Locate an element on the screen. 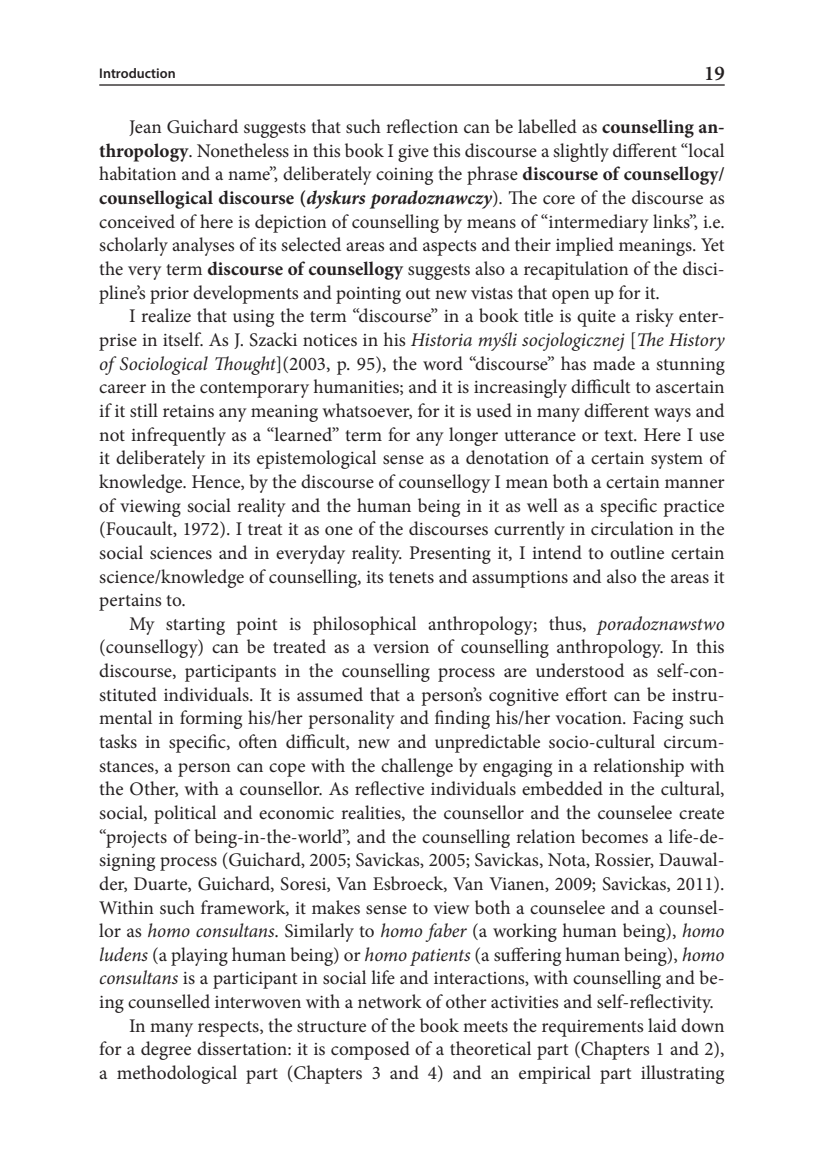 This screenshot has width=824, height=1172. outline is located at coordinates (637, 552).
